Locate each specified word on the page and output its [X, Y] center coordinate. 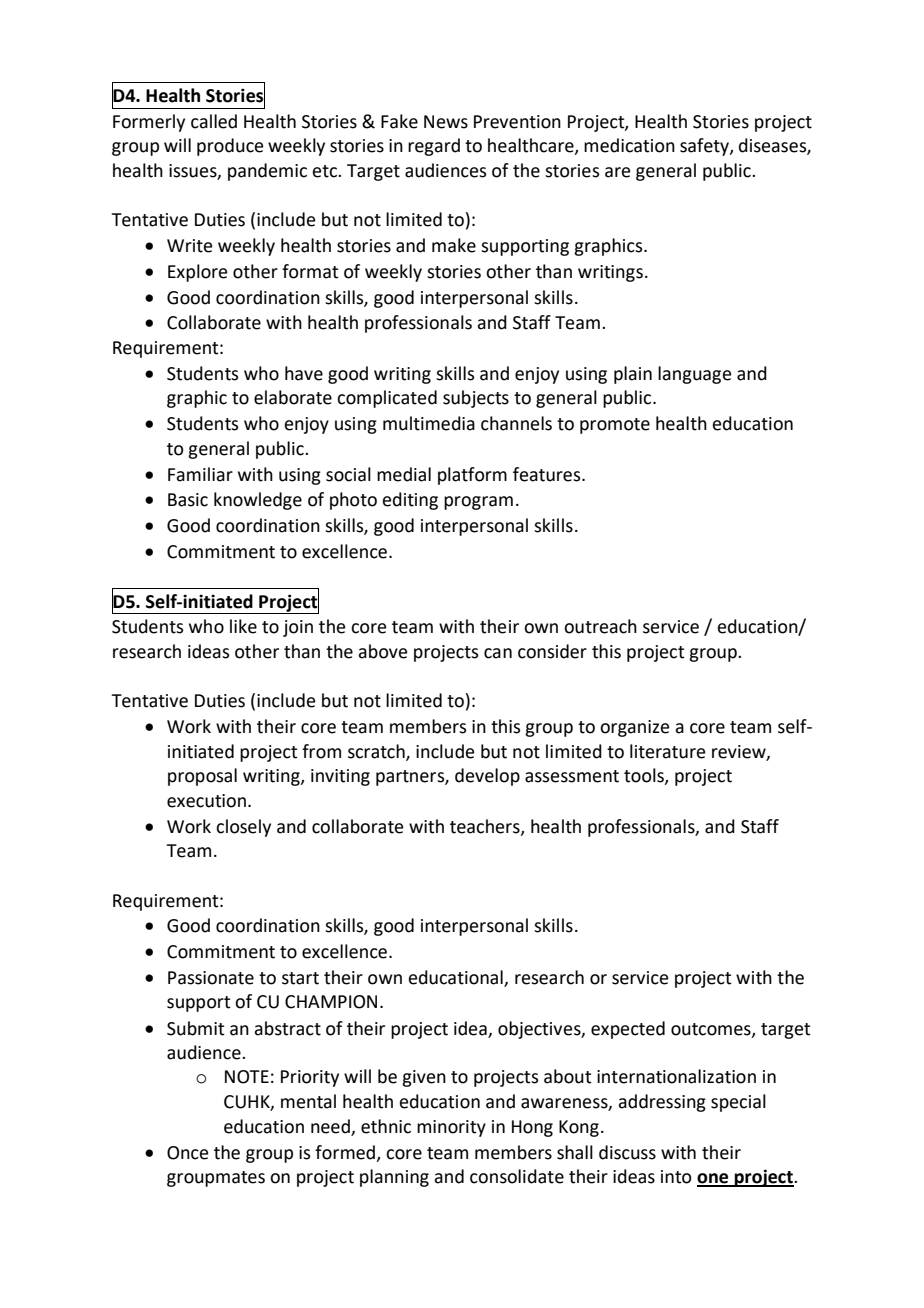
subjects [476, 399]
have [304, 373]
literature [667, 751]
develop [487, 777]
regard [434, 147]
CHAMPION [331, 1002]
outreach [600, 626]
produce [230, 147]
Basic [188, 500]
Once [187, 1153]
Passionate [211, 978]
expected [628, 1030]
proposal [202, 777]
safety [705, 147]
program [478, 503]
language [694, 375]
